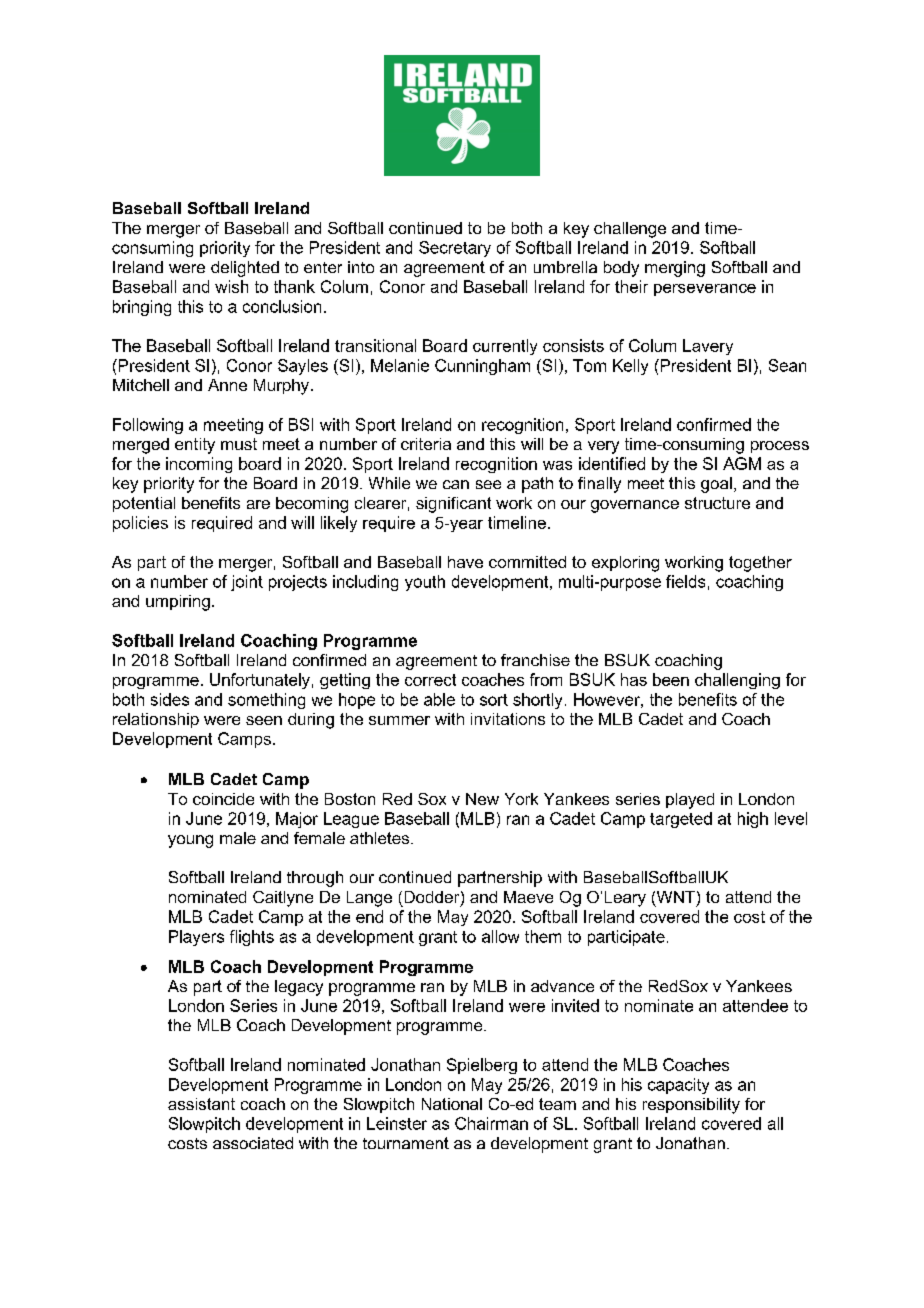  Describe the element at coordinates (201, 1104) in the document. I see `assistant` at that location.
